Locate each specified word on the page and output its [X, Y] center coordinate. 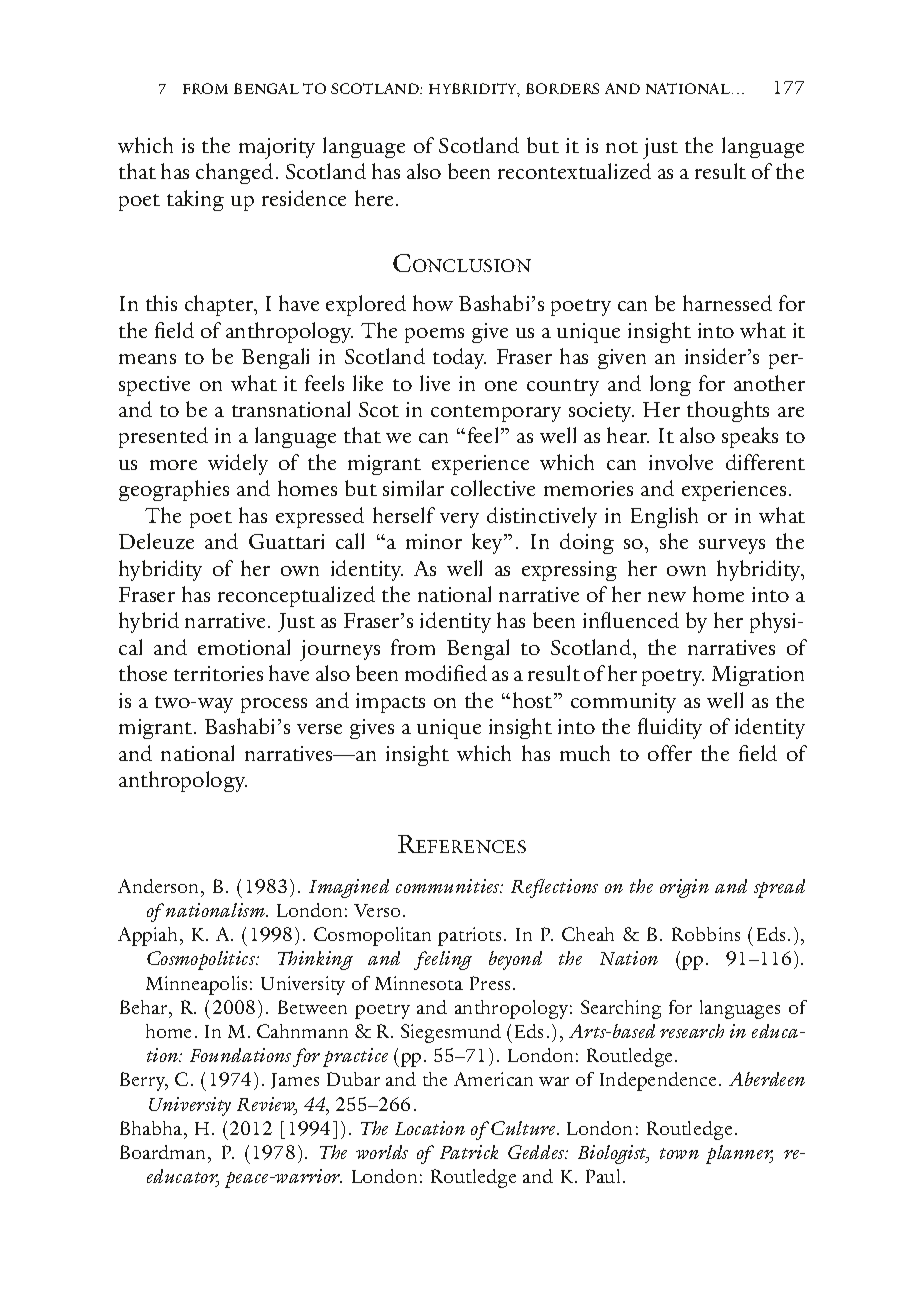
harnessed [727, 303]
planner [739, 1154]
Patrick [469, 1152]
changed [234, 173]
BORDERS [562, 88]
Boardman [164, 1152]
